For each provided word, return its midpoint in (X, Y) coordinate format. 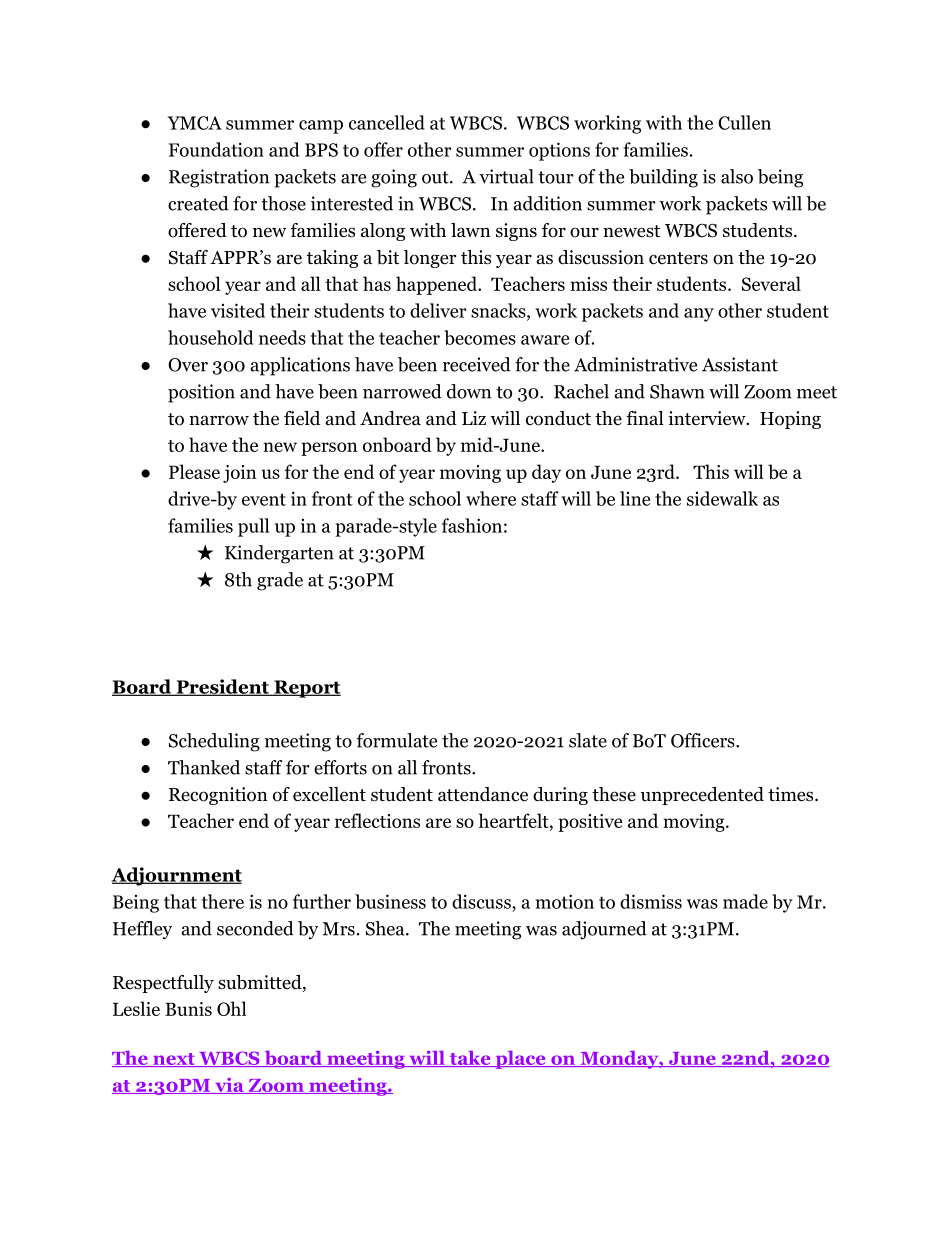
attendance (483, 794)
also (737, 176)
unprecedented (702, 796)
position (201, 393)
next (174, 1060)
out (436, 177)
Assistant (740, 364)
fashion (472, 525)
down (469, 391)
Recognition (218, 796)
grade (280, 581)
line (635, 498)
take (470, 1059)
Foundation (216, 149)
